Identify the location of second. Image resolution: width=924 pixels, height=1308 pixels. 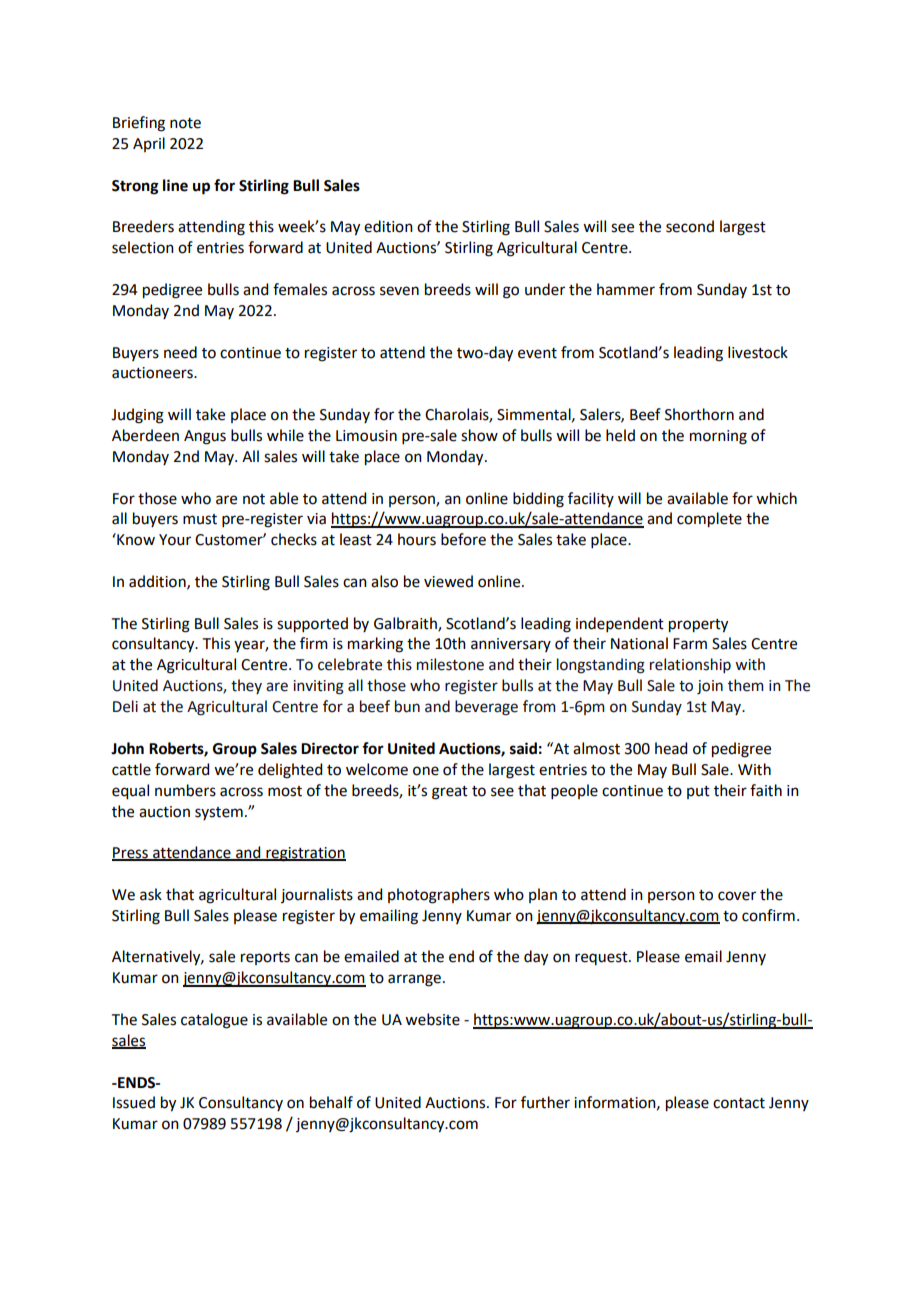
(690, 226).
